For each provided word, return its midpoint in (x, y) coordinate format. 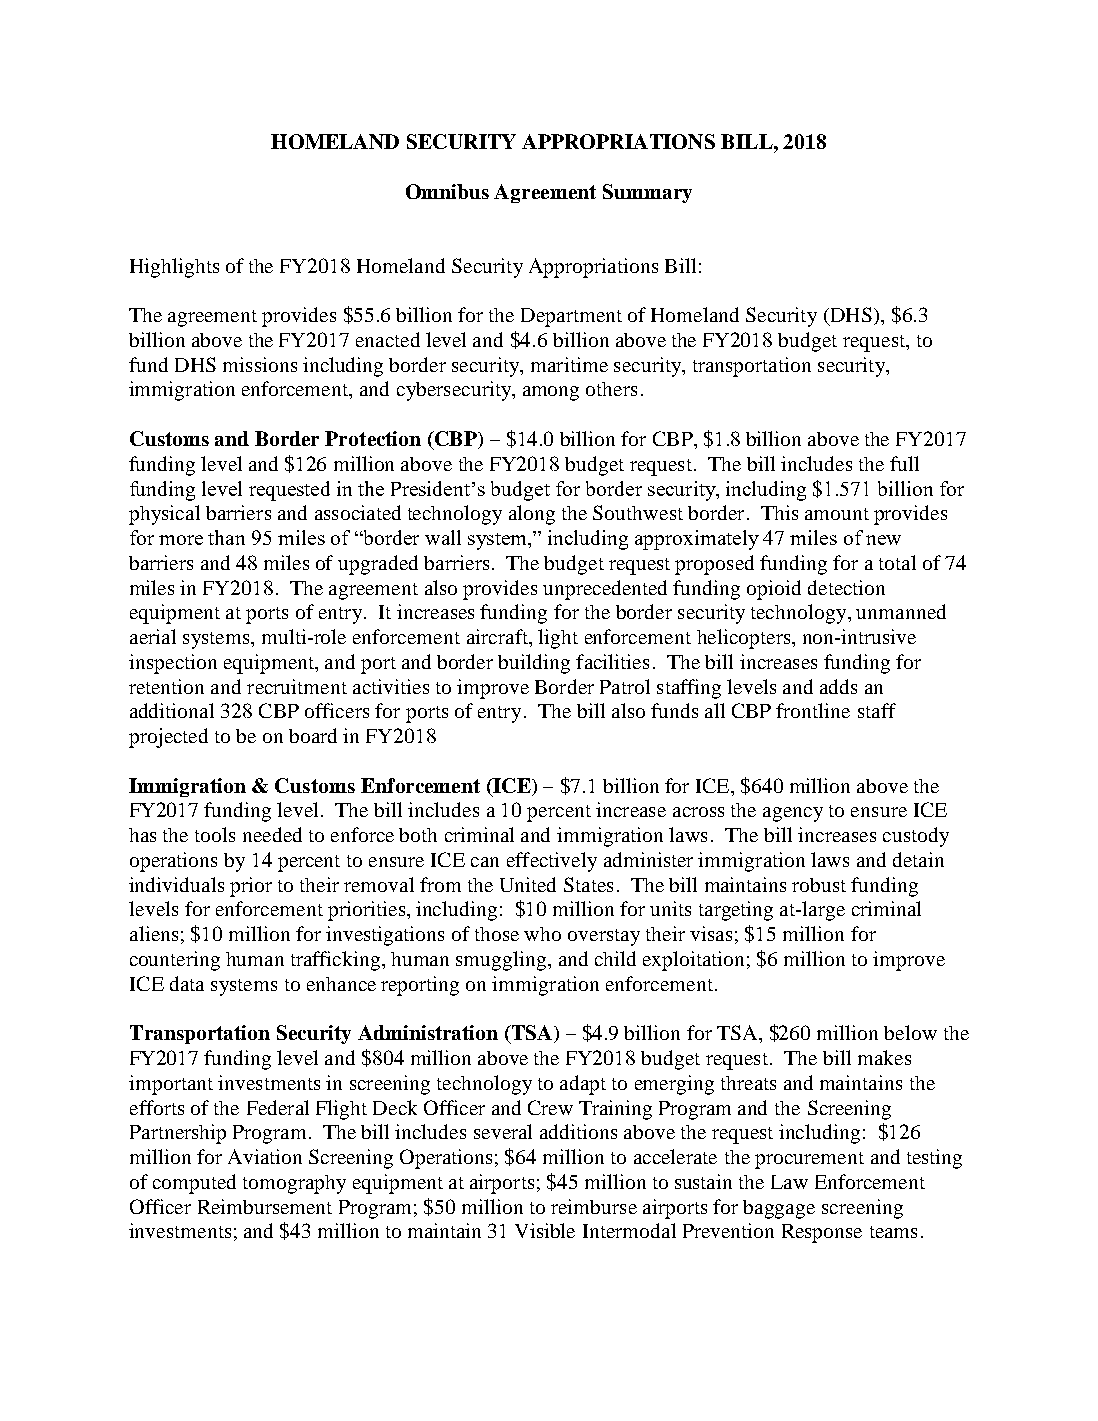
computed (194, 1184)
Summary (647, 193)
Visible (545, 1230)
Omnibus (447, 191)
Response (822, 1233)
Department (571, 317)
